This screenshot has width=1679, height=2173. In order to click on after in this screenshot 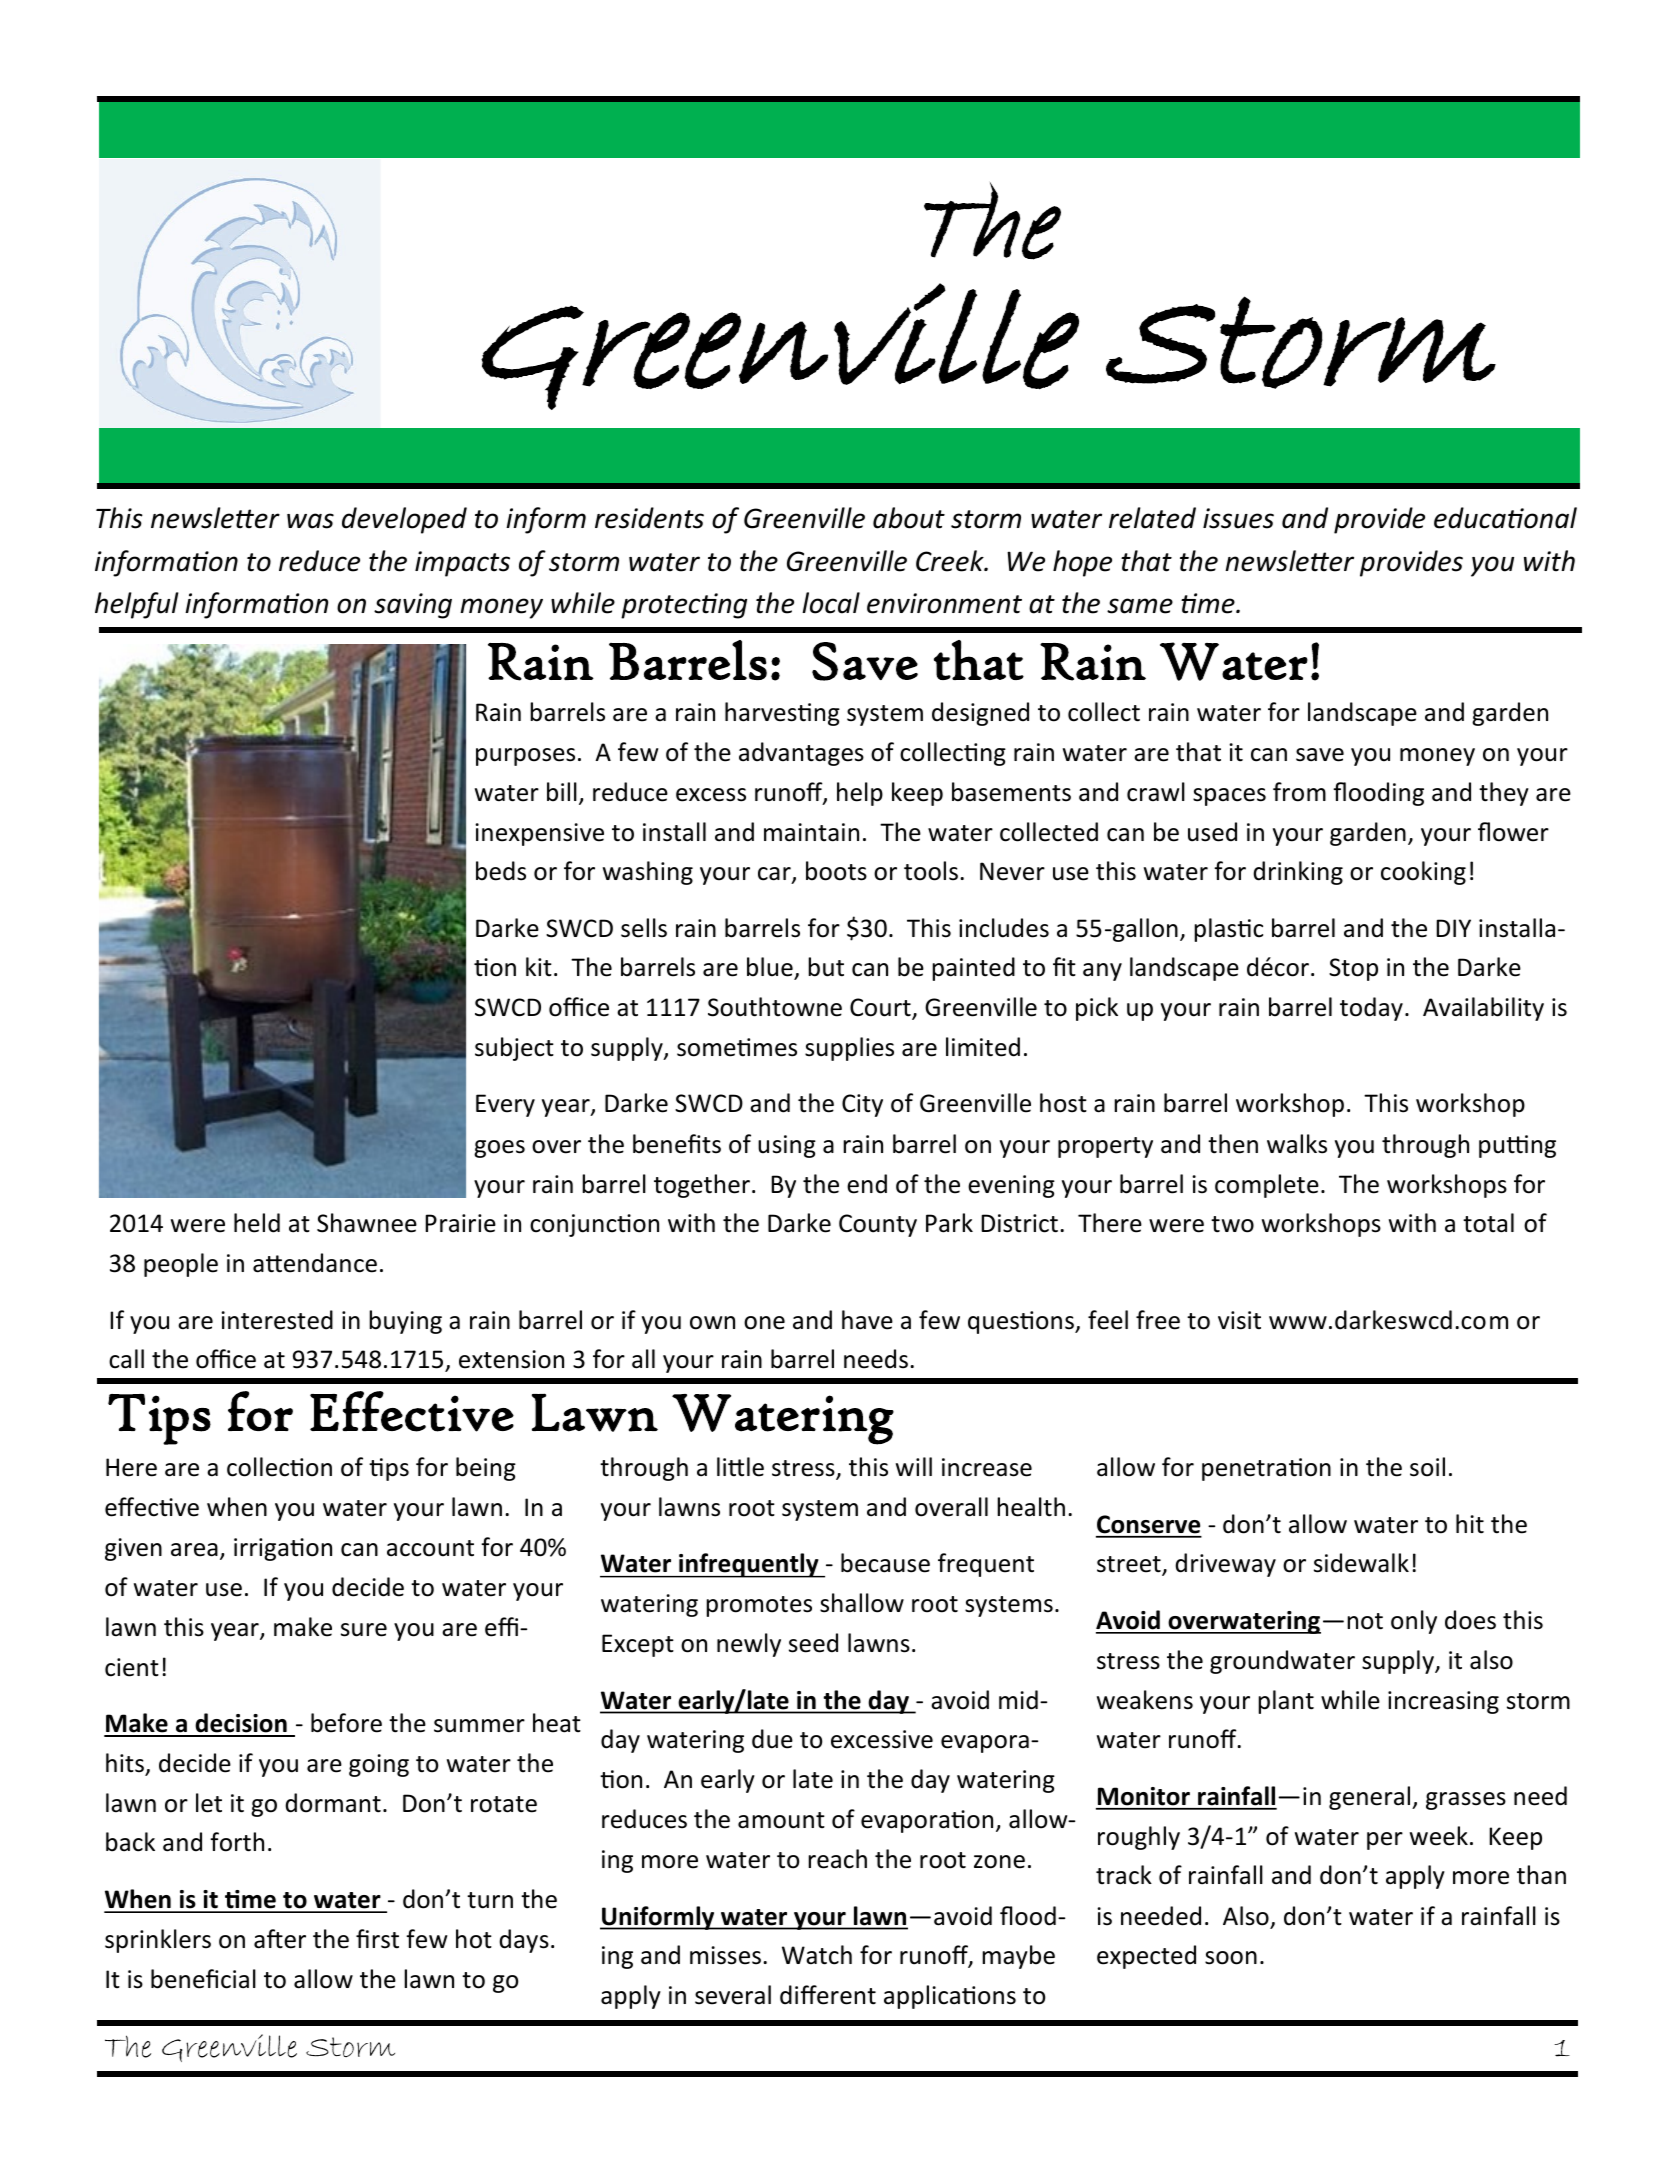, I will do `click(280, 1939)`.
